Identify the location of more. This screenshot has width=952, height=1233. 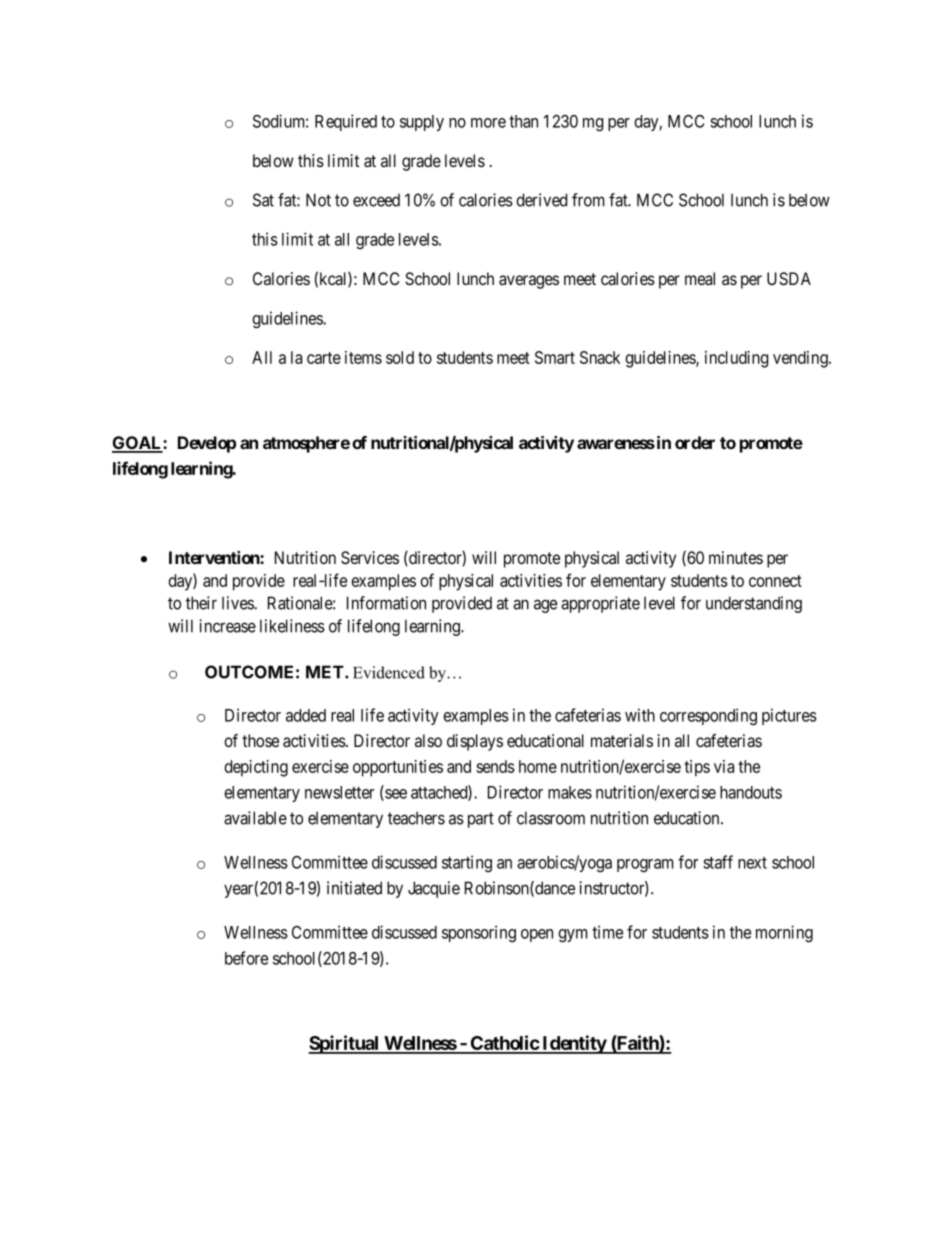
(488, 123).
